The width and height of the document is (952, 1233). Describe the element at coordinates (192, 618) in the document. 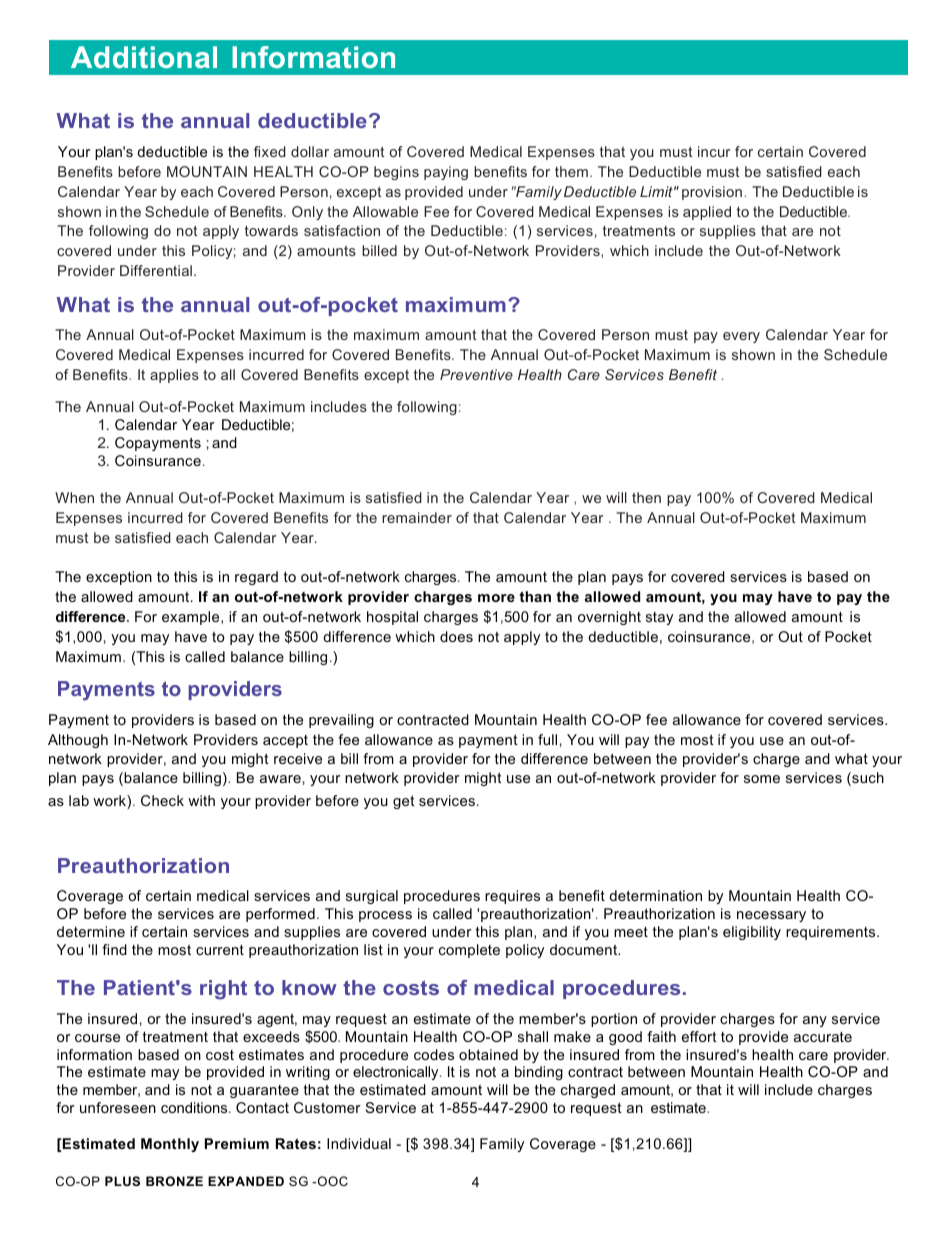

I see `example` at that location.
